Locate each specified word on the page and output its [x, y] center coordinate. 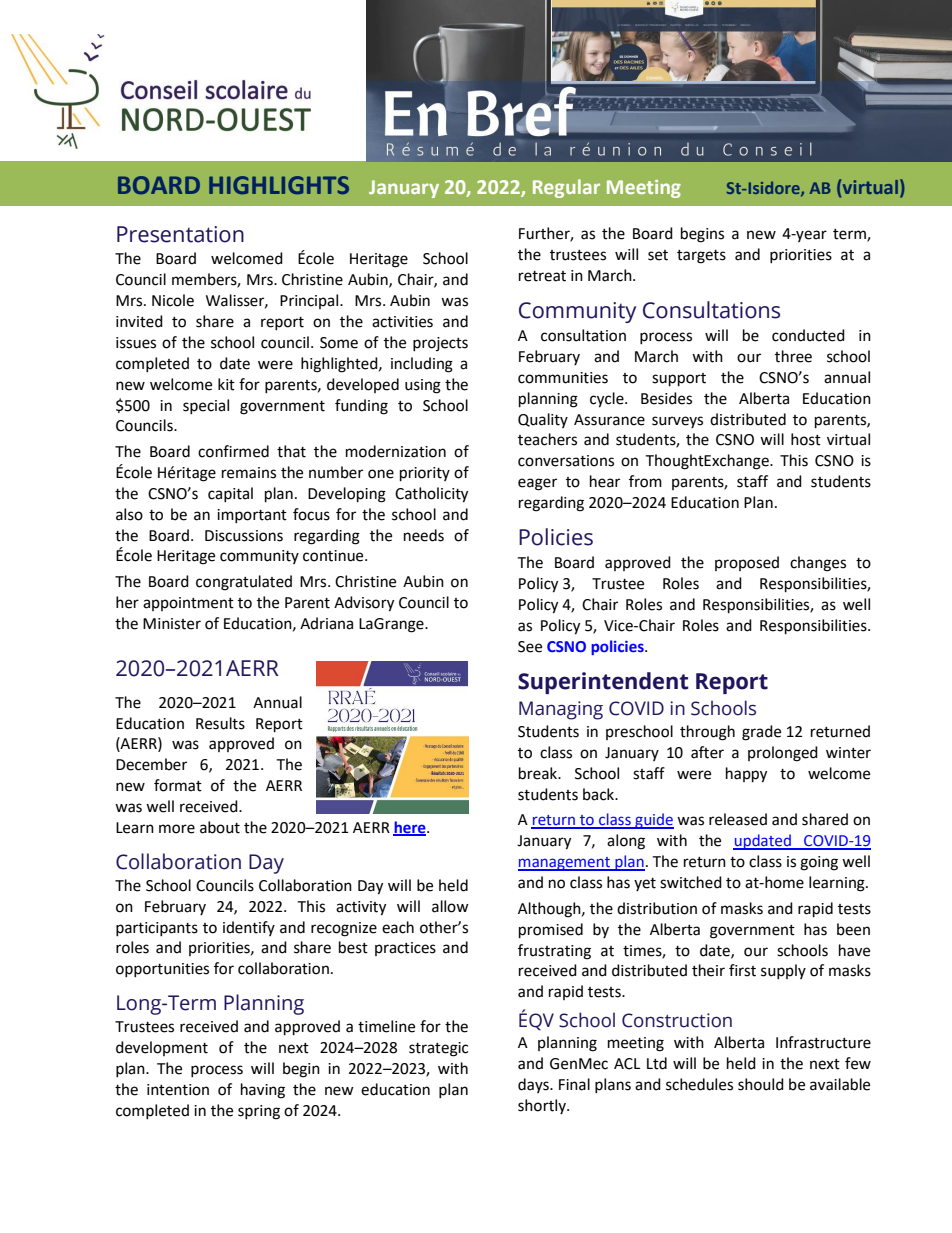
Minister [172, 624]
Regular [566, 188]
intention [178, 1090]
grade [761, 733]
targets [701, 257]
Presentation [180, 234]
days [534, 1085]
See [530, 647]
